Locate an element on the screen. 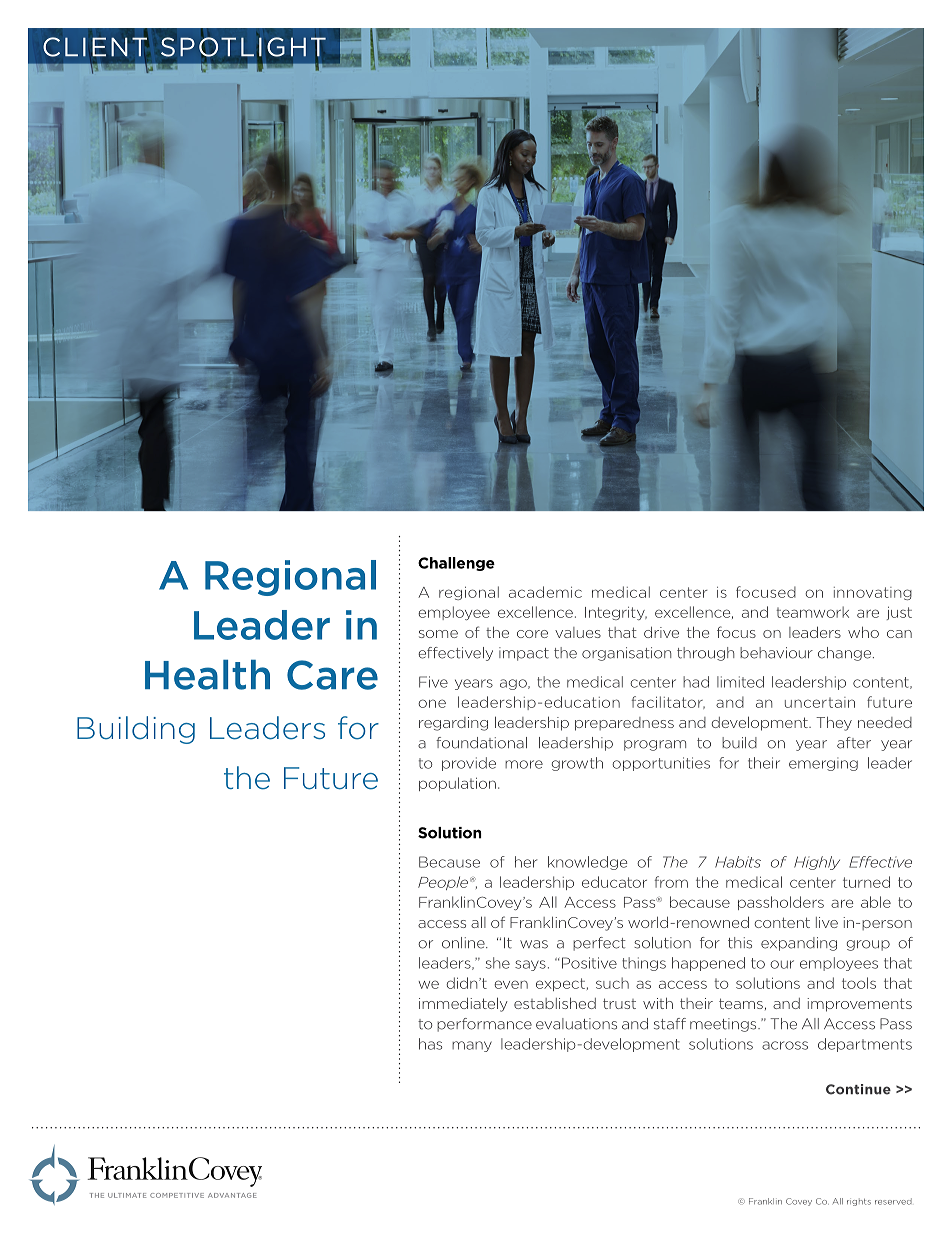  CLIENT is located at coordinates (95, 47).
